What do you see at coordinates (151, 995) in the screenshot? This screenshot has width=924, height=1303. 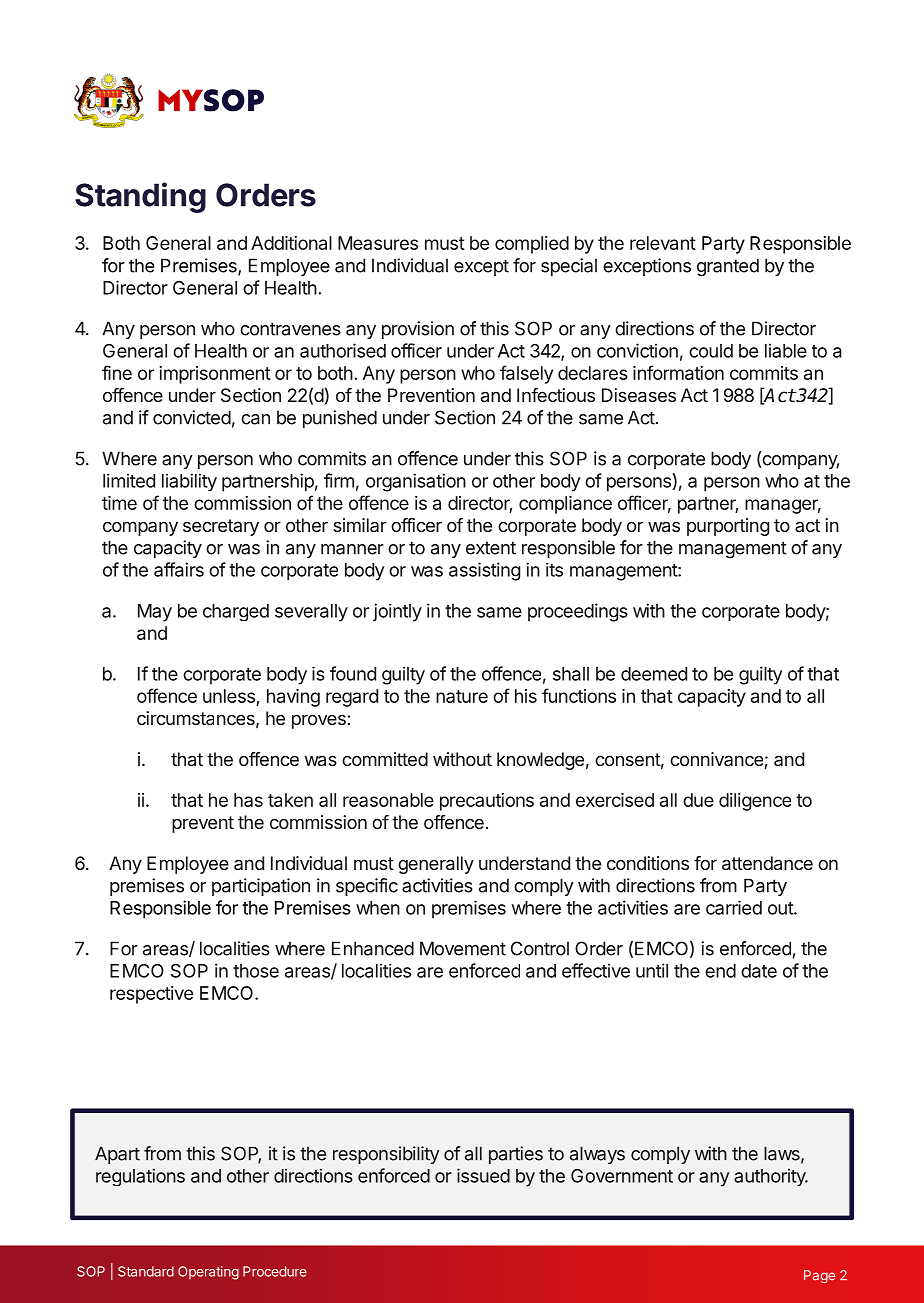 I see `respective` at bounding box center [151, 995].
